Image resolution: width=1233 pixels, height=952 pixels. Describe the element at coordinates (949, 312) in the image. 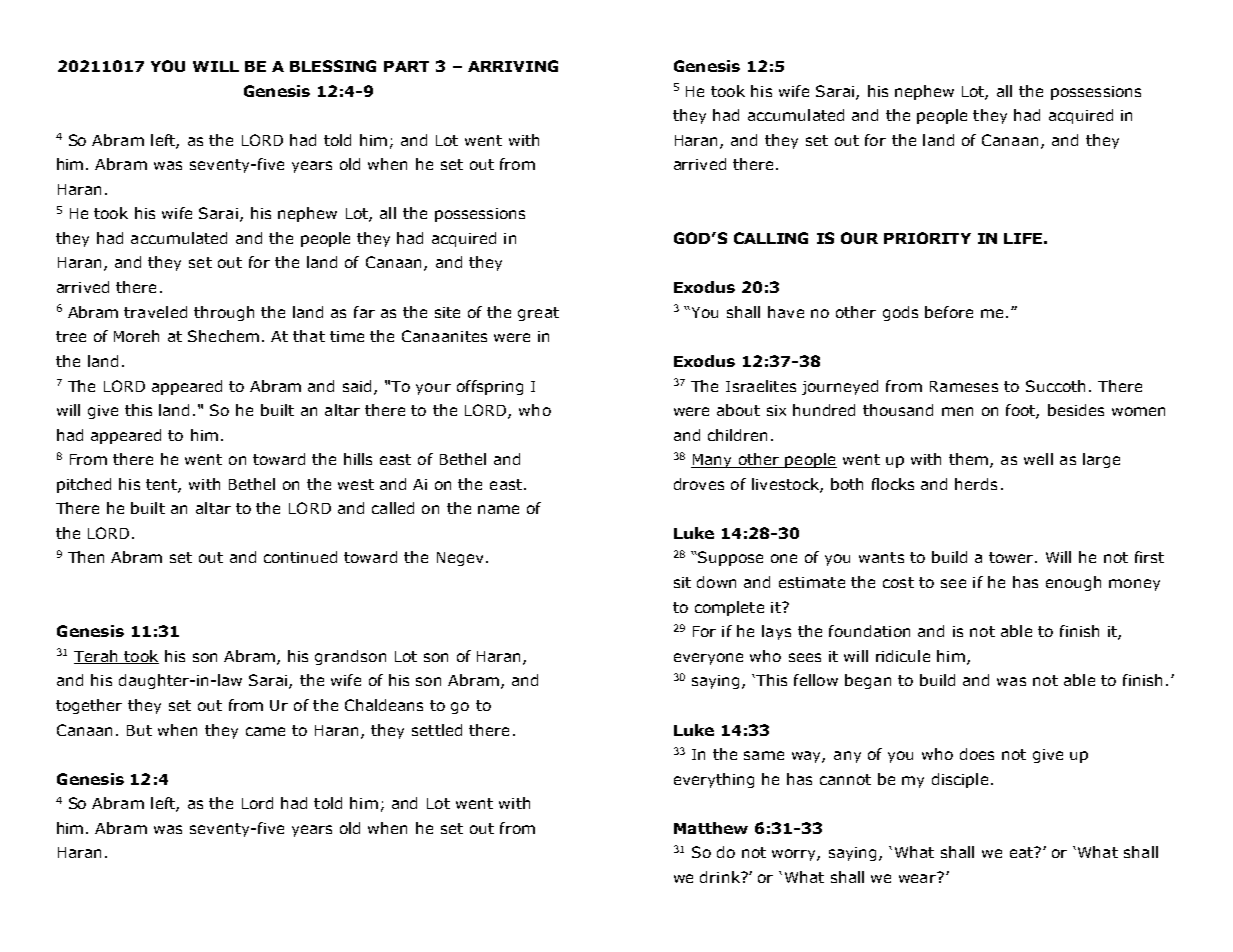

I see `before` at that location.
